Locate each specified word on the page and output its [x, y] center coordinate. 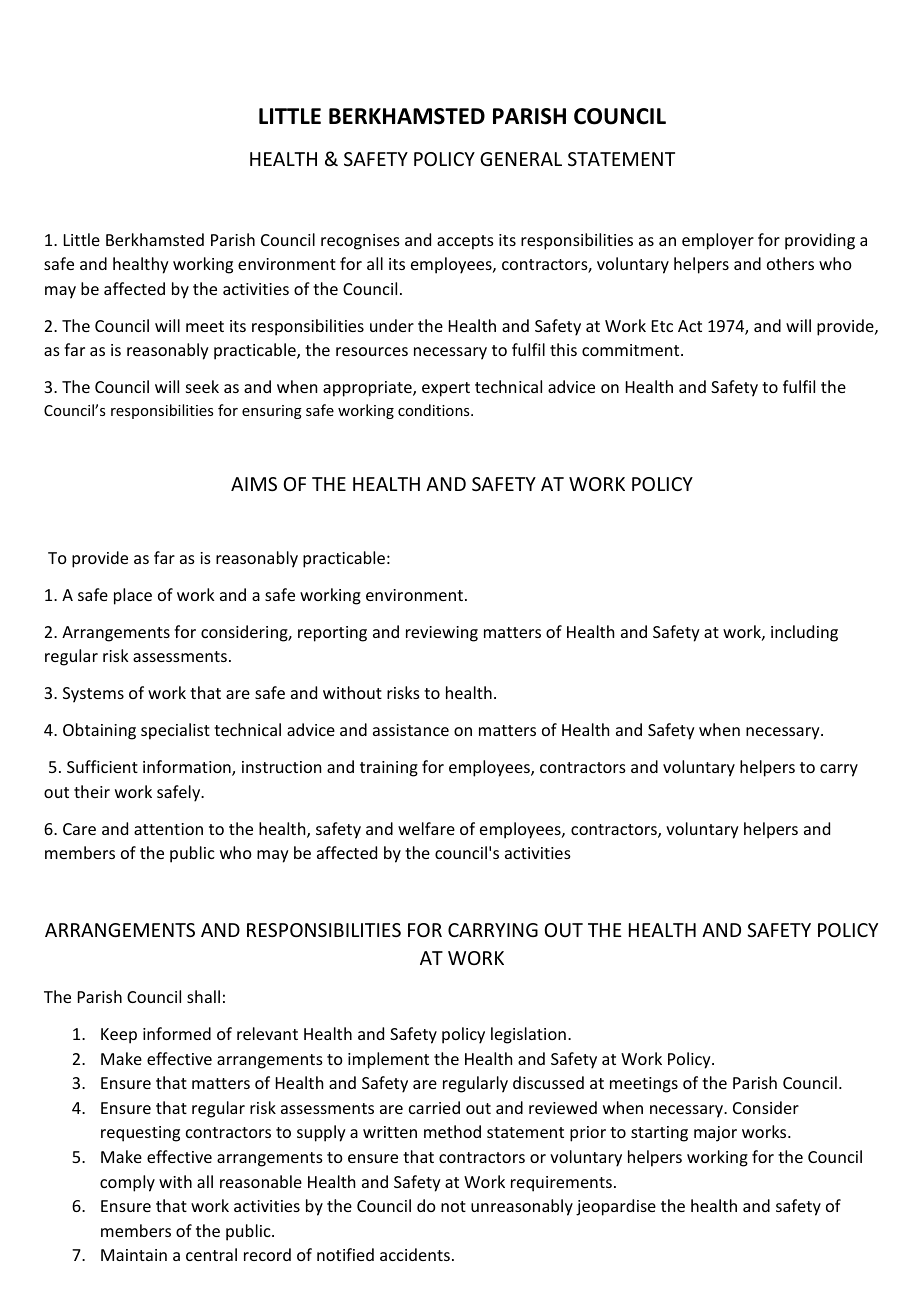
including [804, 633]
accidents [415, 1254]
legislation [528, 1035]
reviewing [442, 634]
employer [718, 241]
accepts [465, 242]
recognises [360, 242]
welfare [426, 828]
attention [168, 829]
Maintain [134, 1255]
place [133, 596]
